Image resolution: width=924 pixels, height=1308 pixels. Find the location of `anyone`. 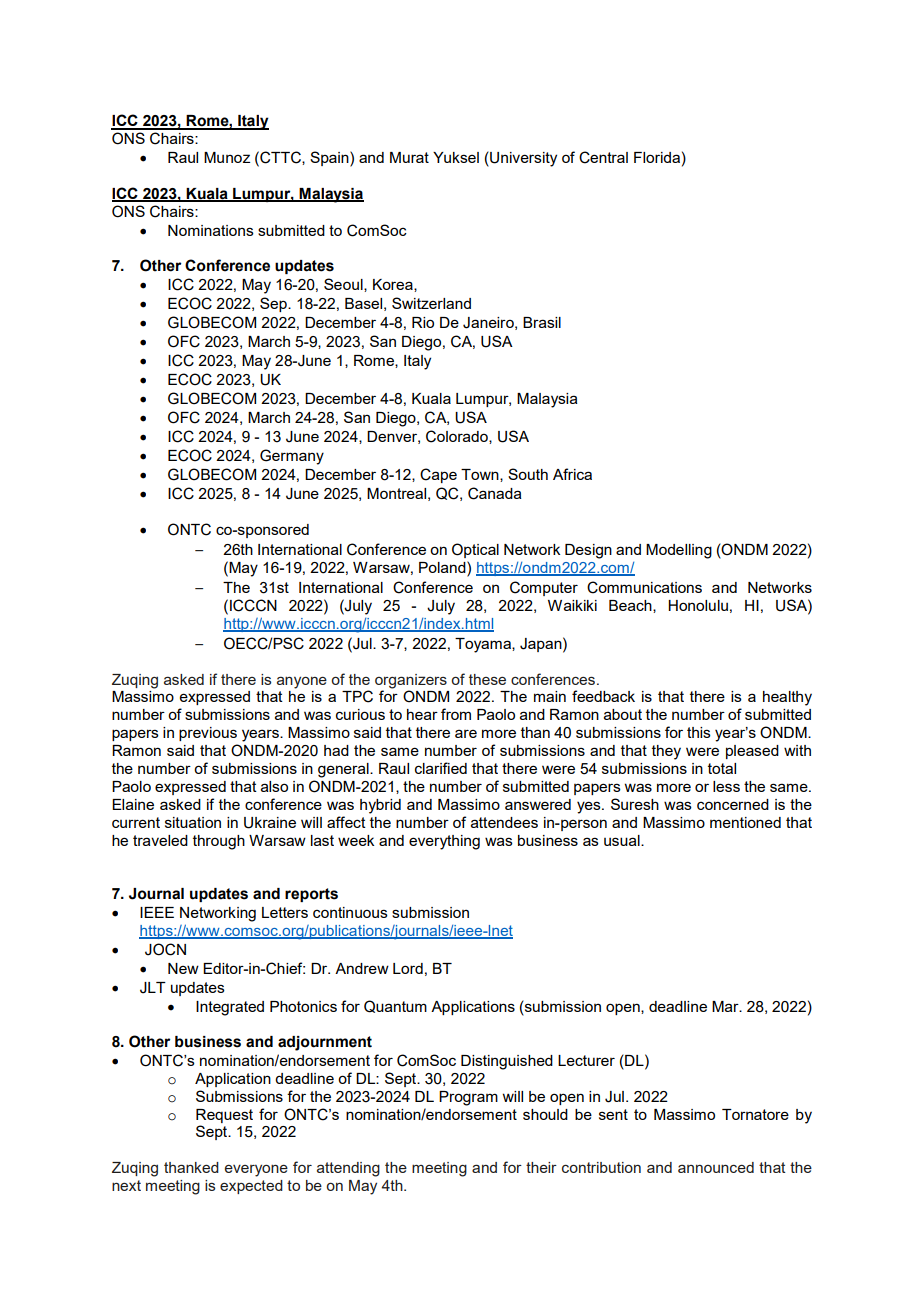

anyone is located at coordinates (302, 682).
